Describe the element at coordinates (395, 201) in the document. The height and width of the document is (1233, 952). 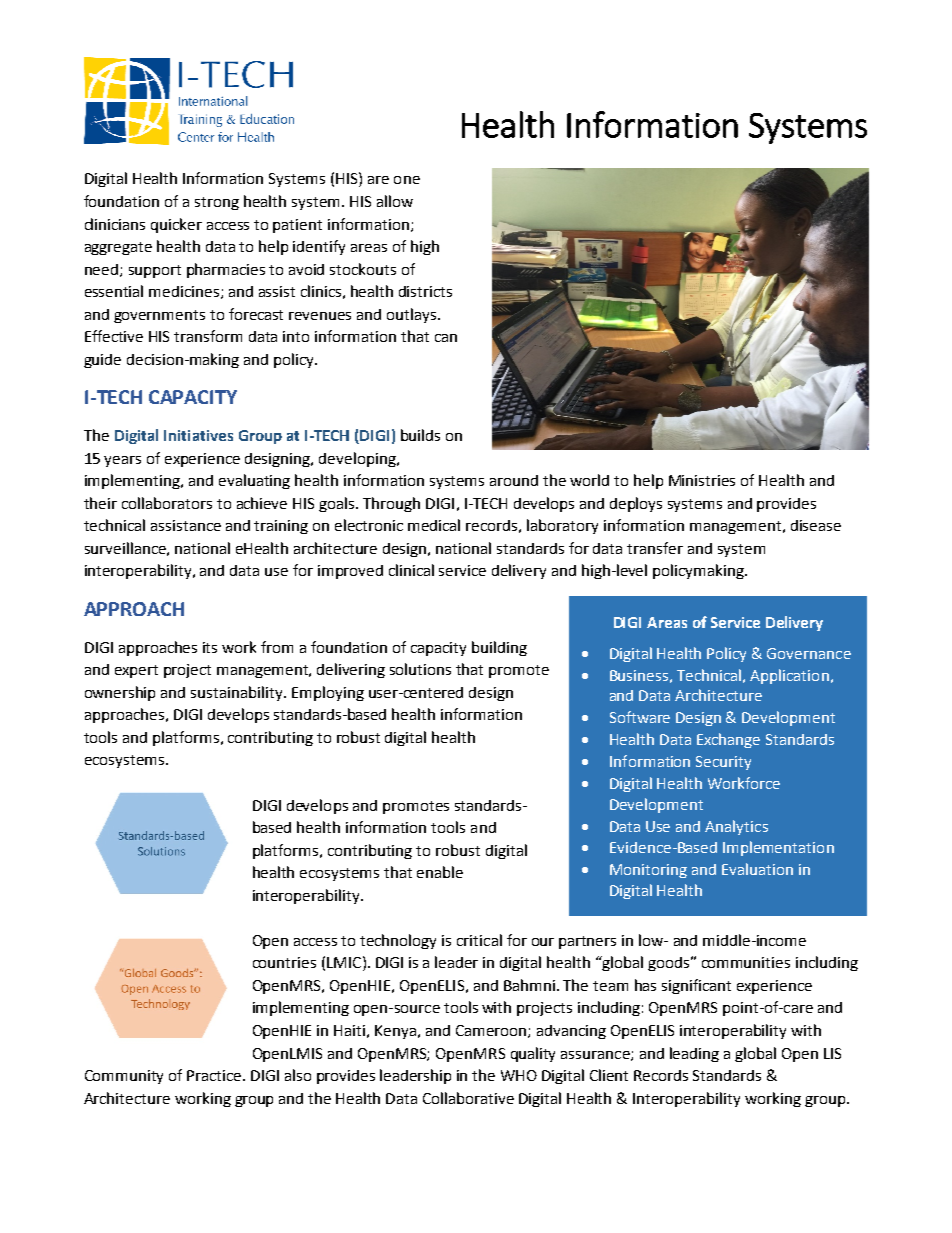
I see `allow` at that location.
